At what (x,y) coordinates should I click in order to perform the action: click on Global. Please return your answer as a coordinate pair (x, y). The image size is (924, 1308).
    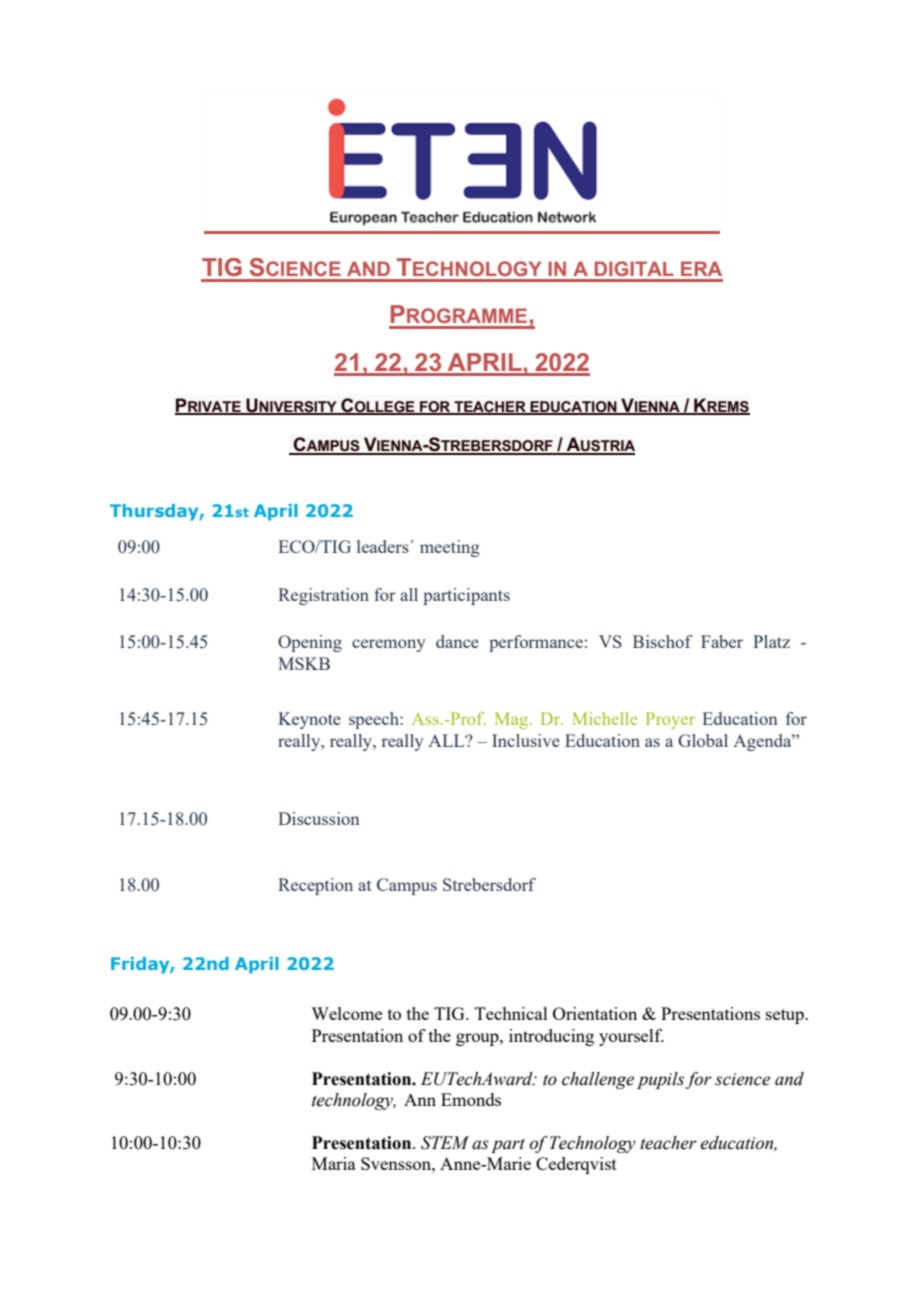
    Looking at the image, I should click on (703, 740).
